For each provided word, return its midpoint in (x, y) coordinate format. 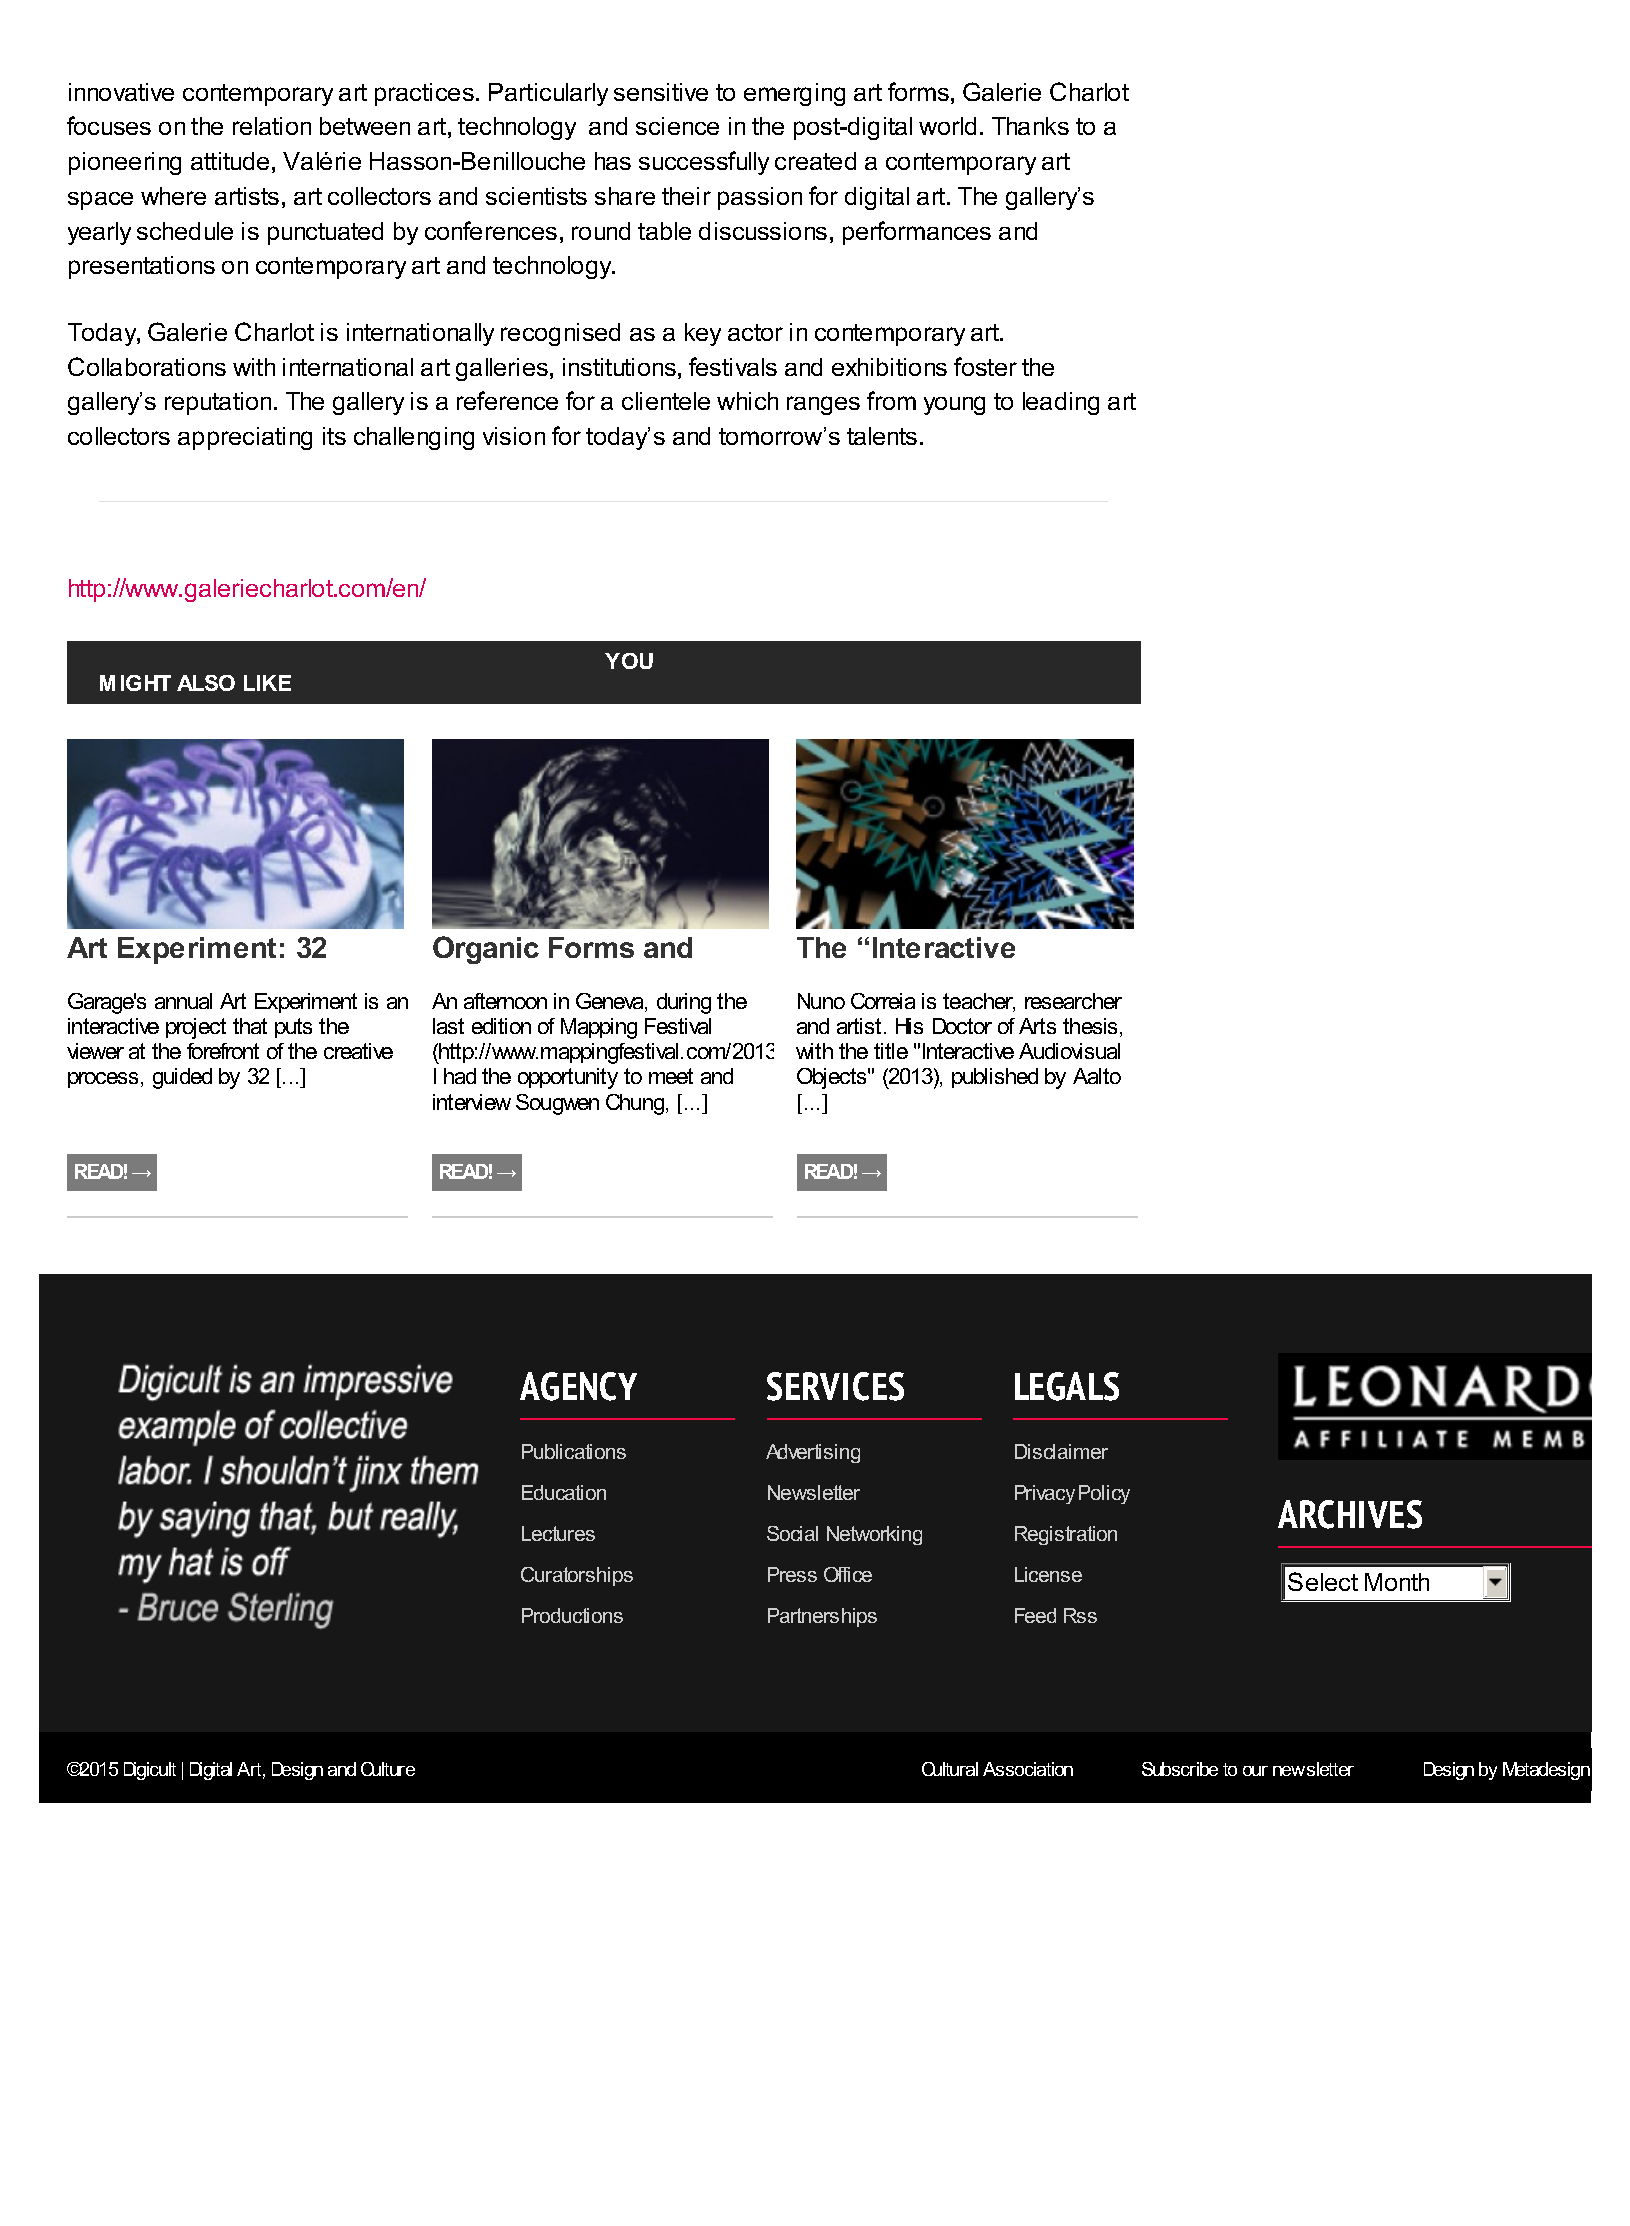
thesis (1092, 1027)
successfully (704, 163)
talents (882, 436)
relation (272, 126)
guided (182, 1078)
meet (671, 1076)
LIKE (267, 683)
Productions (572, 1615)
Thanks (1030, 126)
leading (1061, 403)
